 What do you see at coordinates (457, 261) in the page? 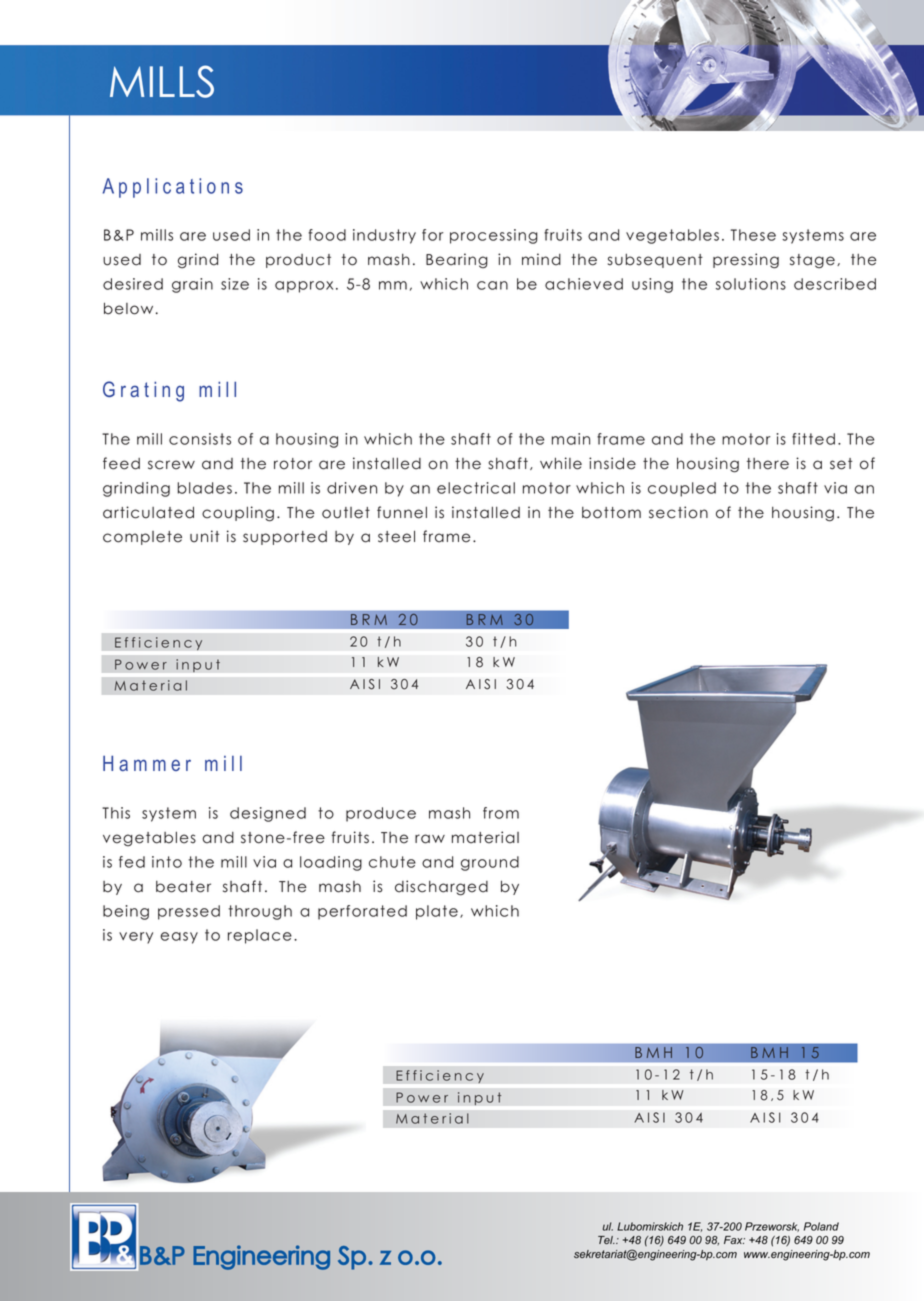
I see `Bearing` at bounding box center [457, 261].
